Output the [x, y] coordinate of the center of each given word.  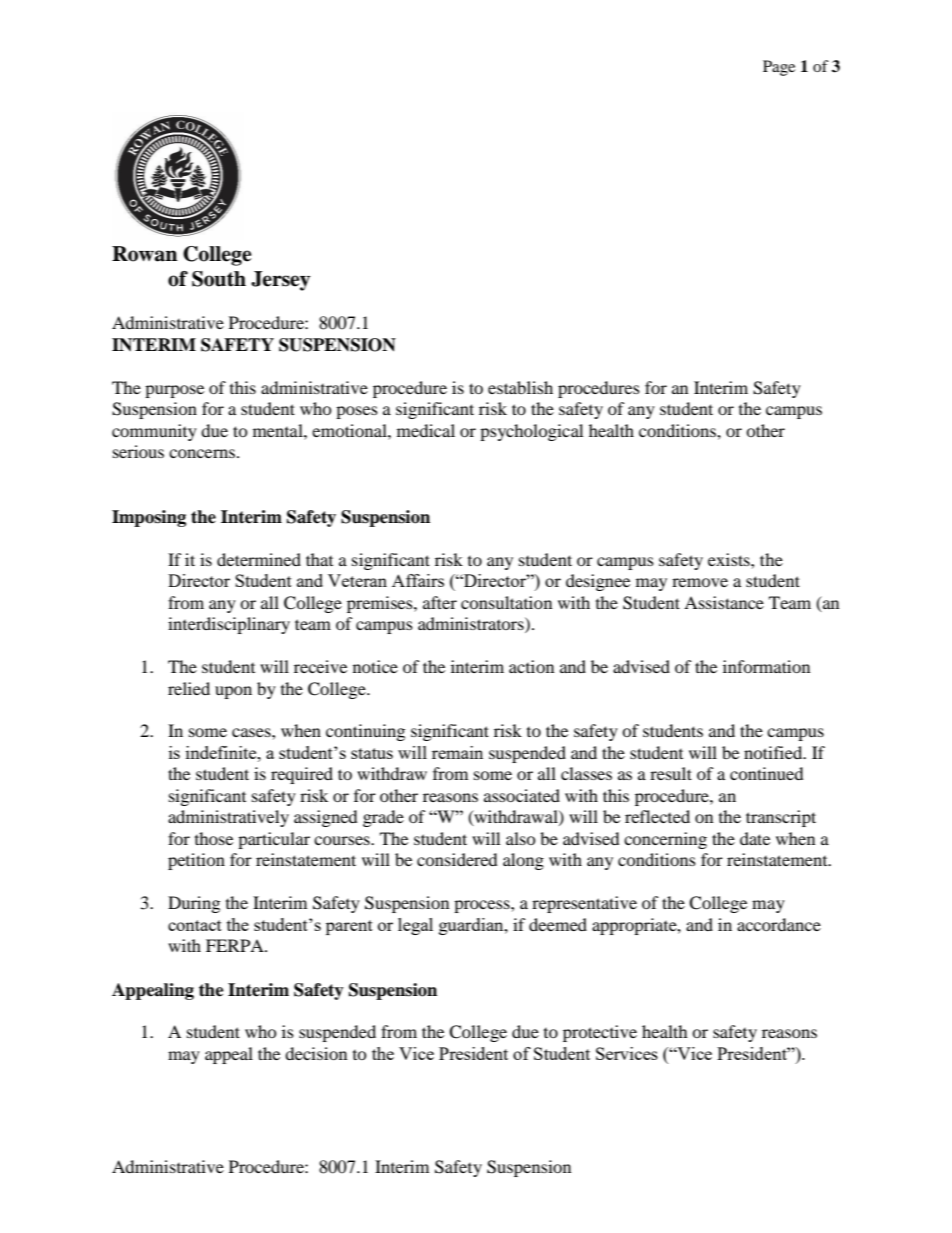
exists [730, 559]
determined [259, 559]
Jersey [280, 281]
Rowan [144, 254]
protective [600, 1033]
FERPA [236, 945]
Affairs [418, 580]
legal [415, 926]
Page [779, 68]
